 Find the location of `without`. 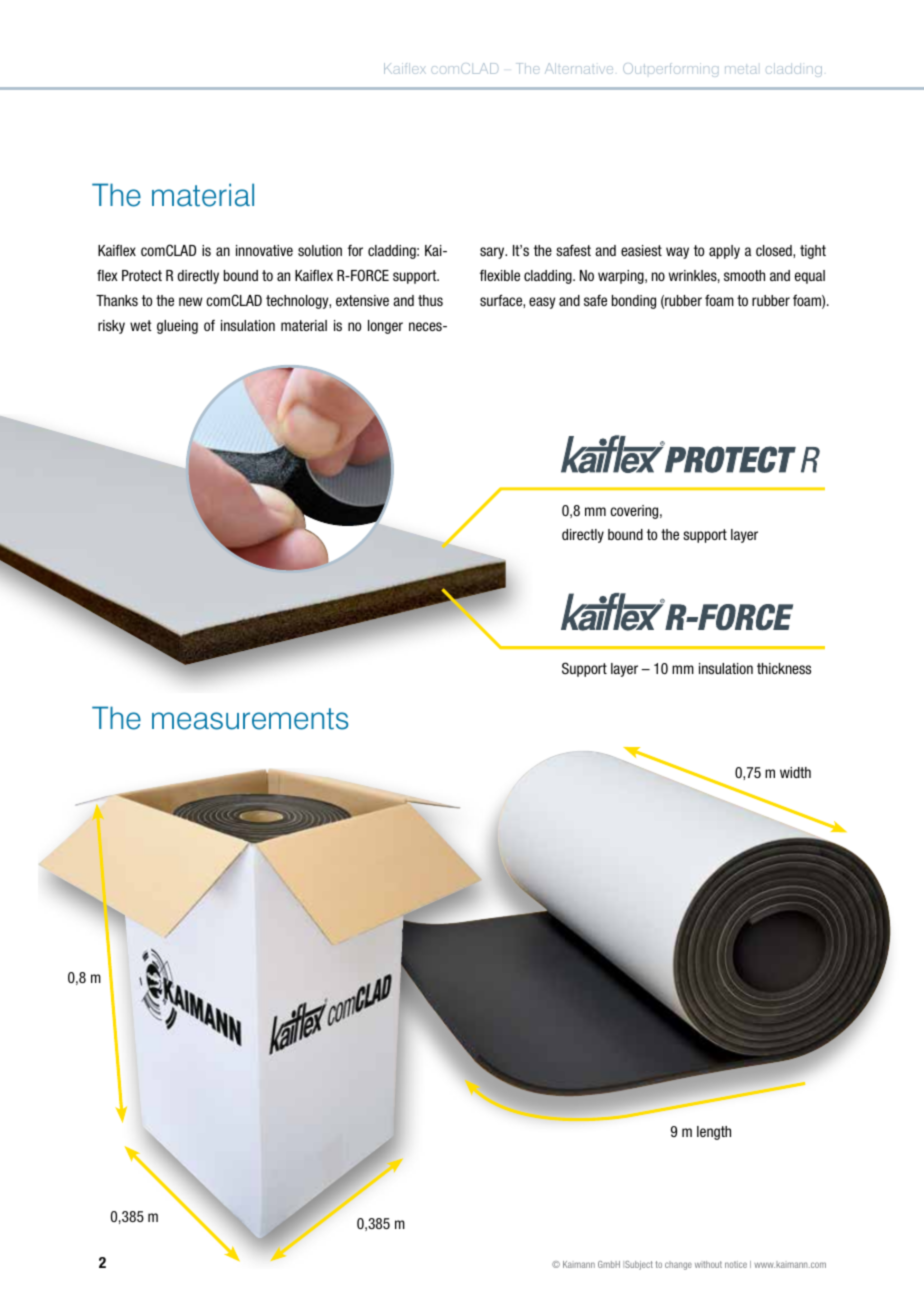

without is located at coordinates (708, 1264).
